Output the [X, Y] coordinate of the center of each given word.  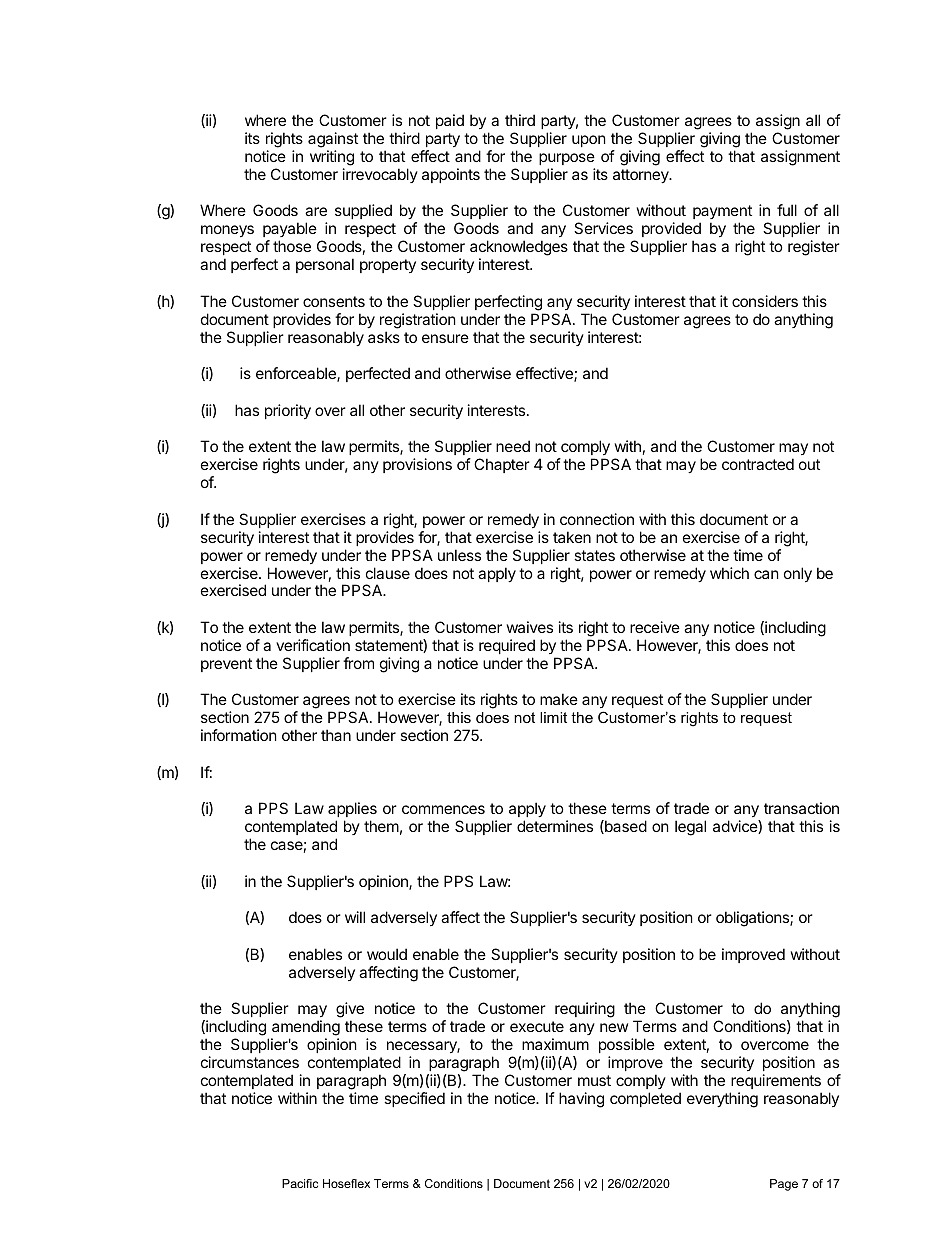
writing [332, 158]
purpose [567, 159]
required [507, 646]
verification [313, 645]
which [729, 573]
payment [722, 214]
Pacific [300, 1183]
